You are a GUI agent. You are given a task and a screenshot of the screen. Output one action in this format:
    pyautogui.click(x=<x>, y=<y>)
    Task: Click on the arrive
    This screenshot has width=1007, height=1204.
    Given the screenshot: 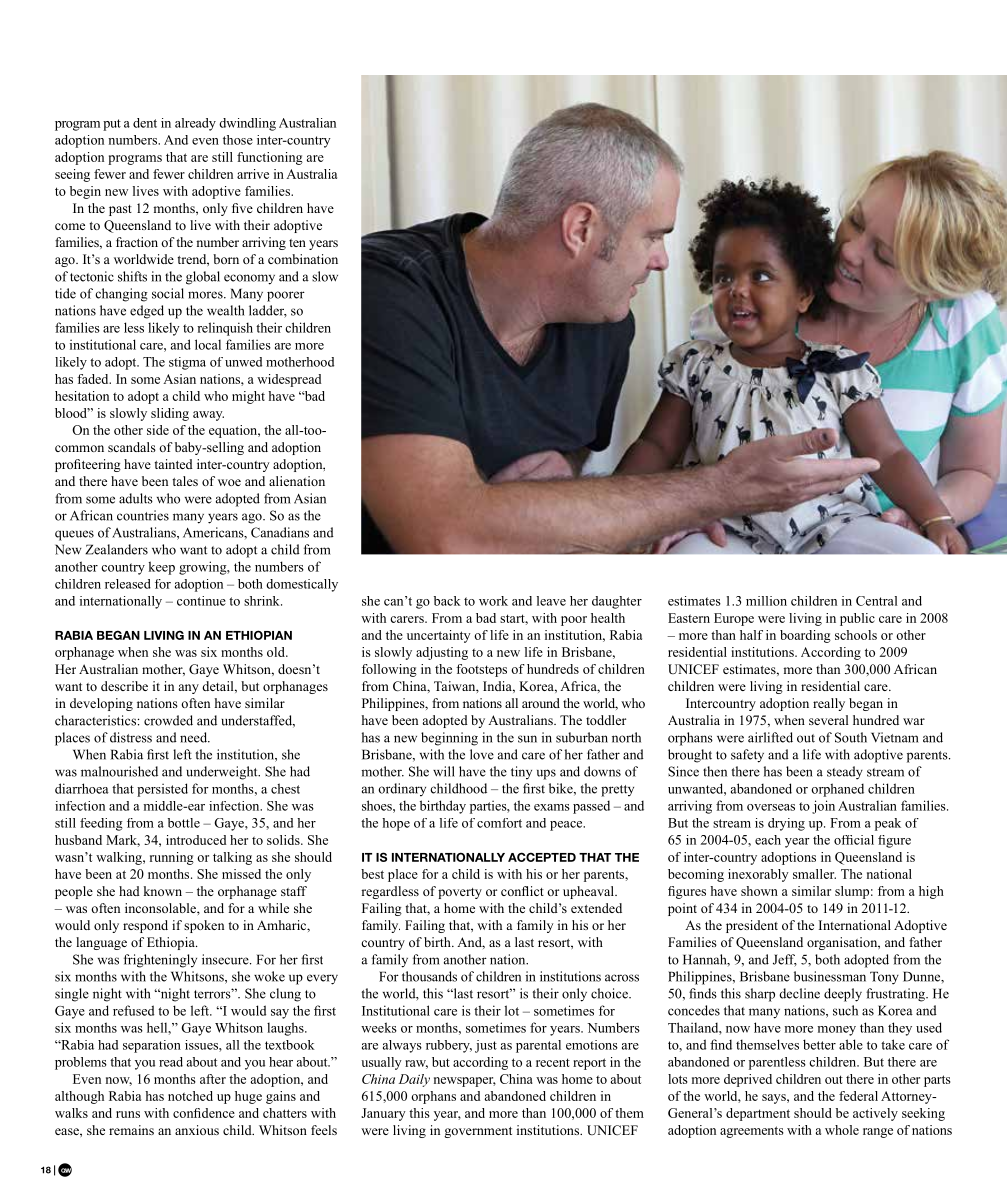 What is the action you would take?
    pyautogui.click(x=253, y=174)
